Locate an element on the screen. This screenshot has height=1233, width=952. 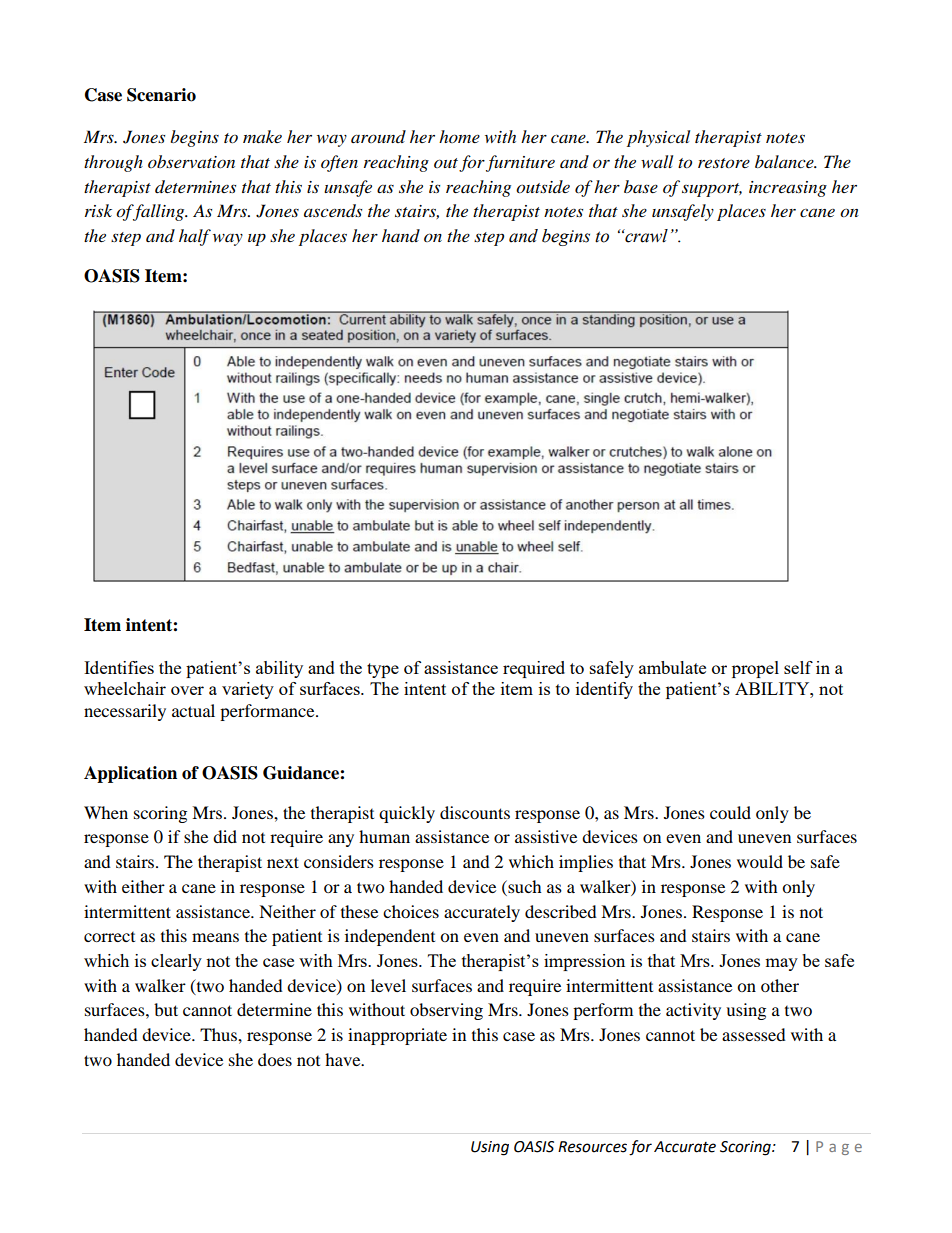
home is located at coordinates (459, 136).
